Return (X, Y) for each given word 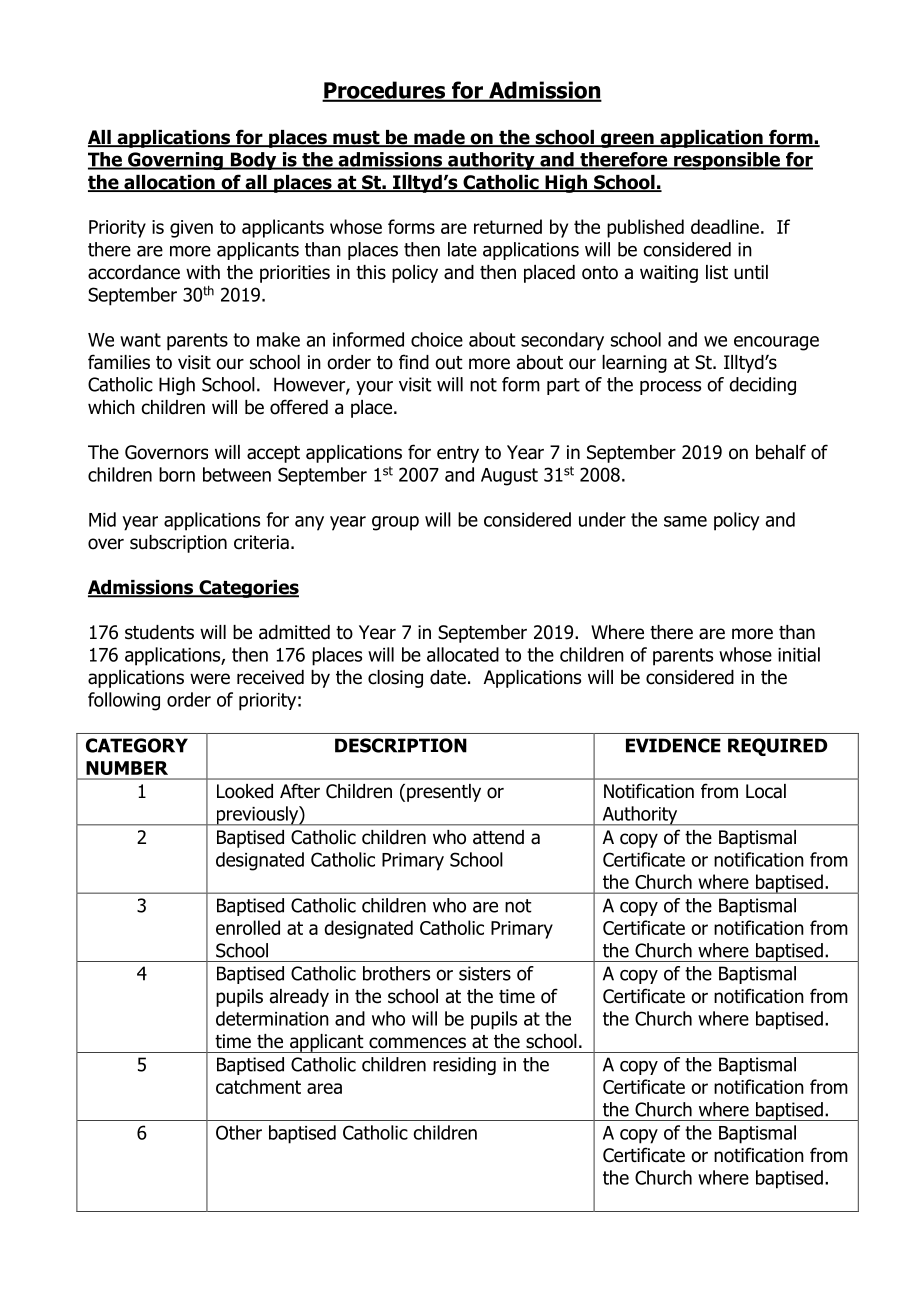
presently (444, 793)
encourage (776, 343)
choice (437, 339)
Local (766, 791)
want (140, 340)
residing (464, 1066)
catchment (258, 1086)
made (439, 138)
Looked (245, 791)
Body (253, 161)
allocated (463, 654)
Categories (248, 589)
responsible (727, 161)
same (685, 521)
